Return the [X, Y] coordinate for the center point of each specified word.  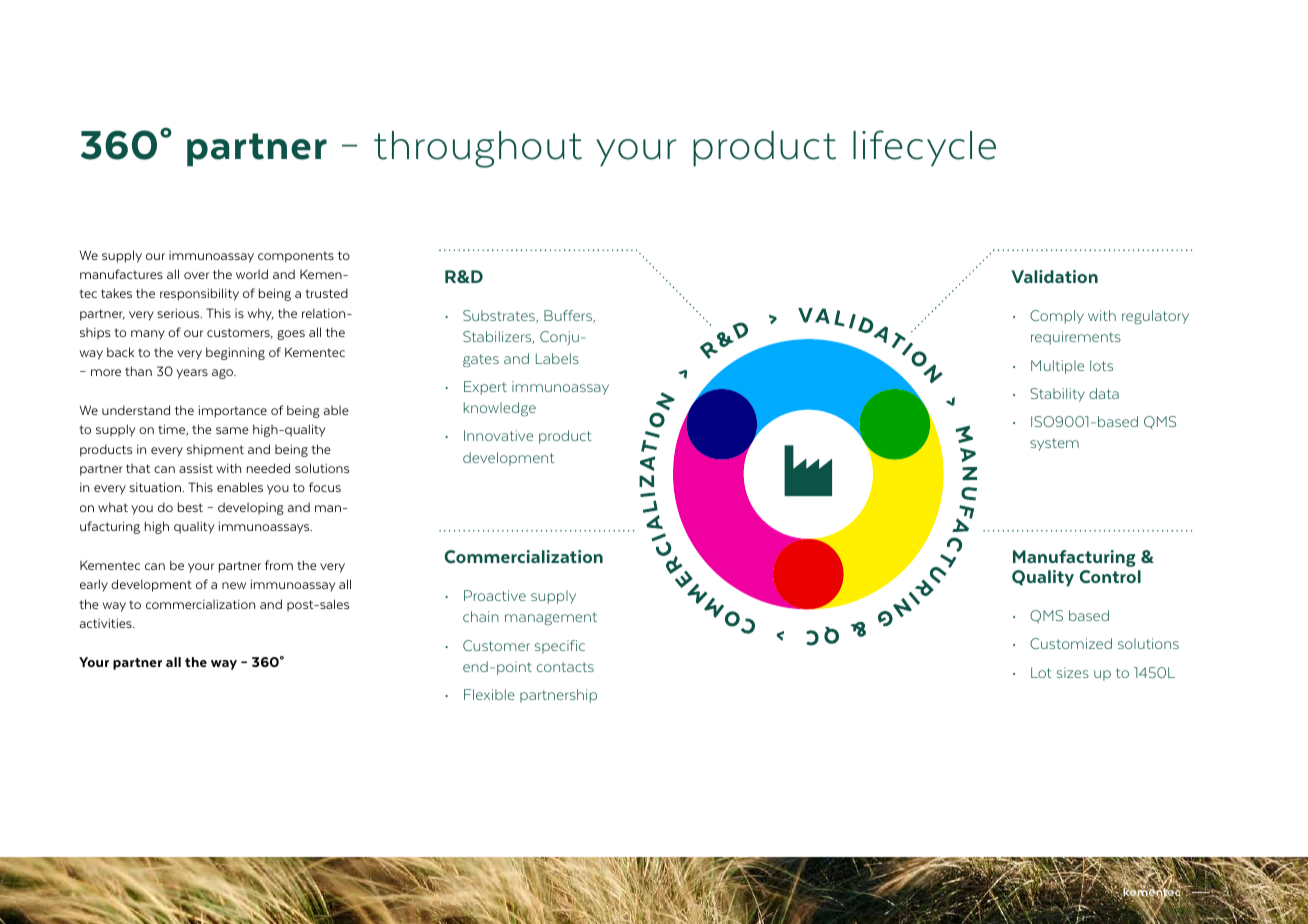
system [1054, 444]
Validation [1054, 276]
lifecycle [924, 148]
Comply [1057, 317]
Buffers [569, 316]
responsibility [199, 294]
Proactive [495, 595]
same [232, 430]
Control [1110, 577]
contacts [565, 667]
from [279, 565]
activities [107, 623]
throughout [478, 149]
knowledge [500, 409]
